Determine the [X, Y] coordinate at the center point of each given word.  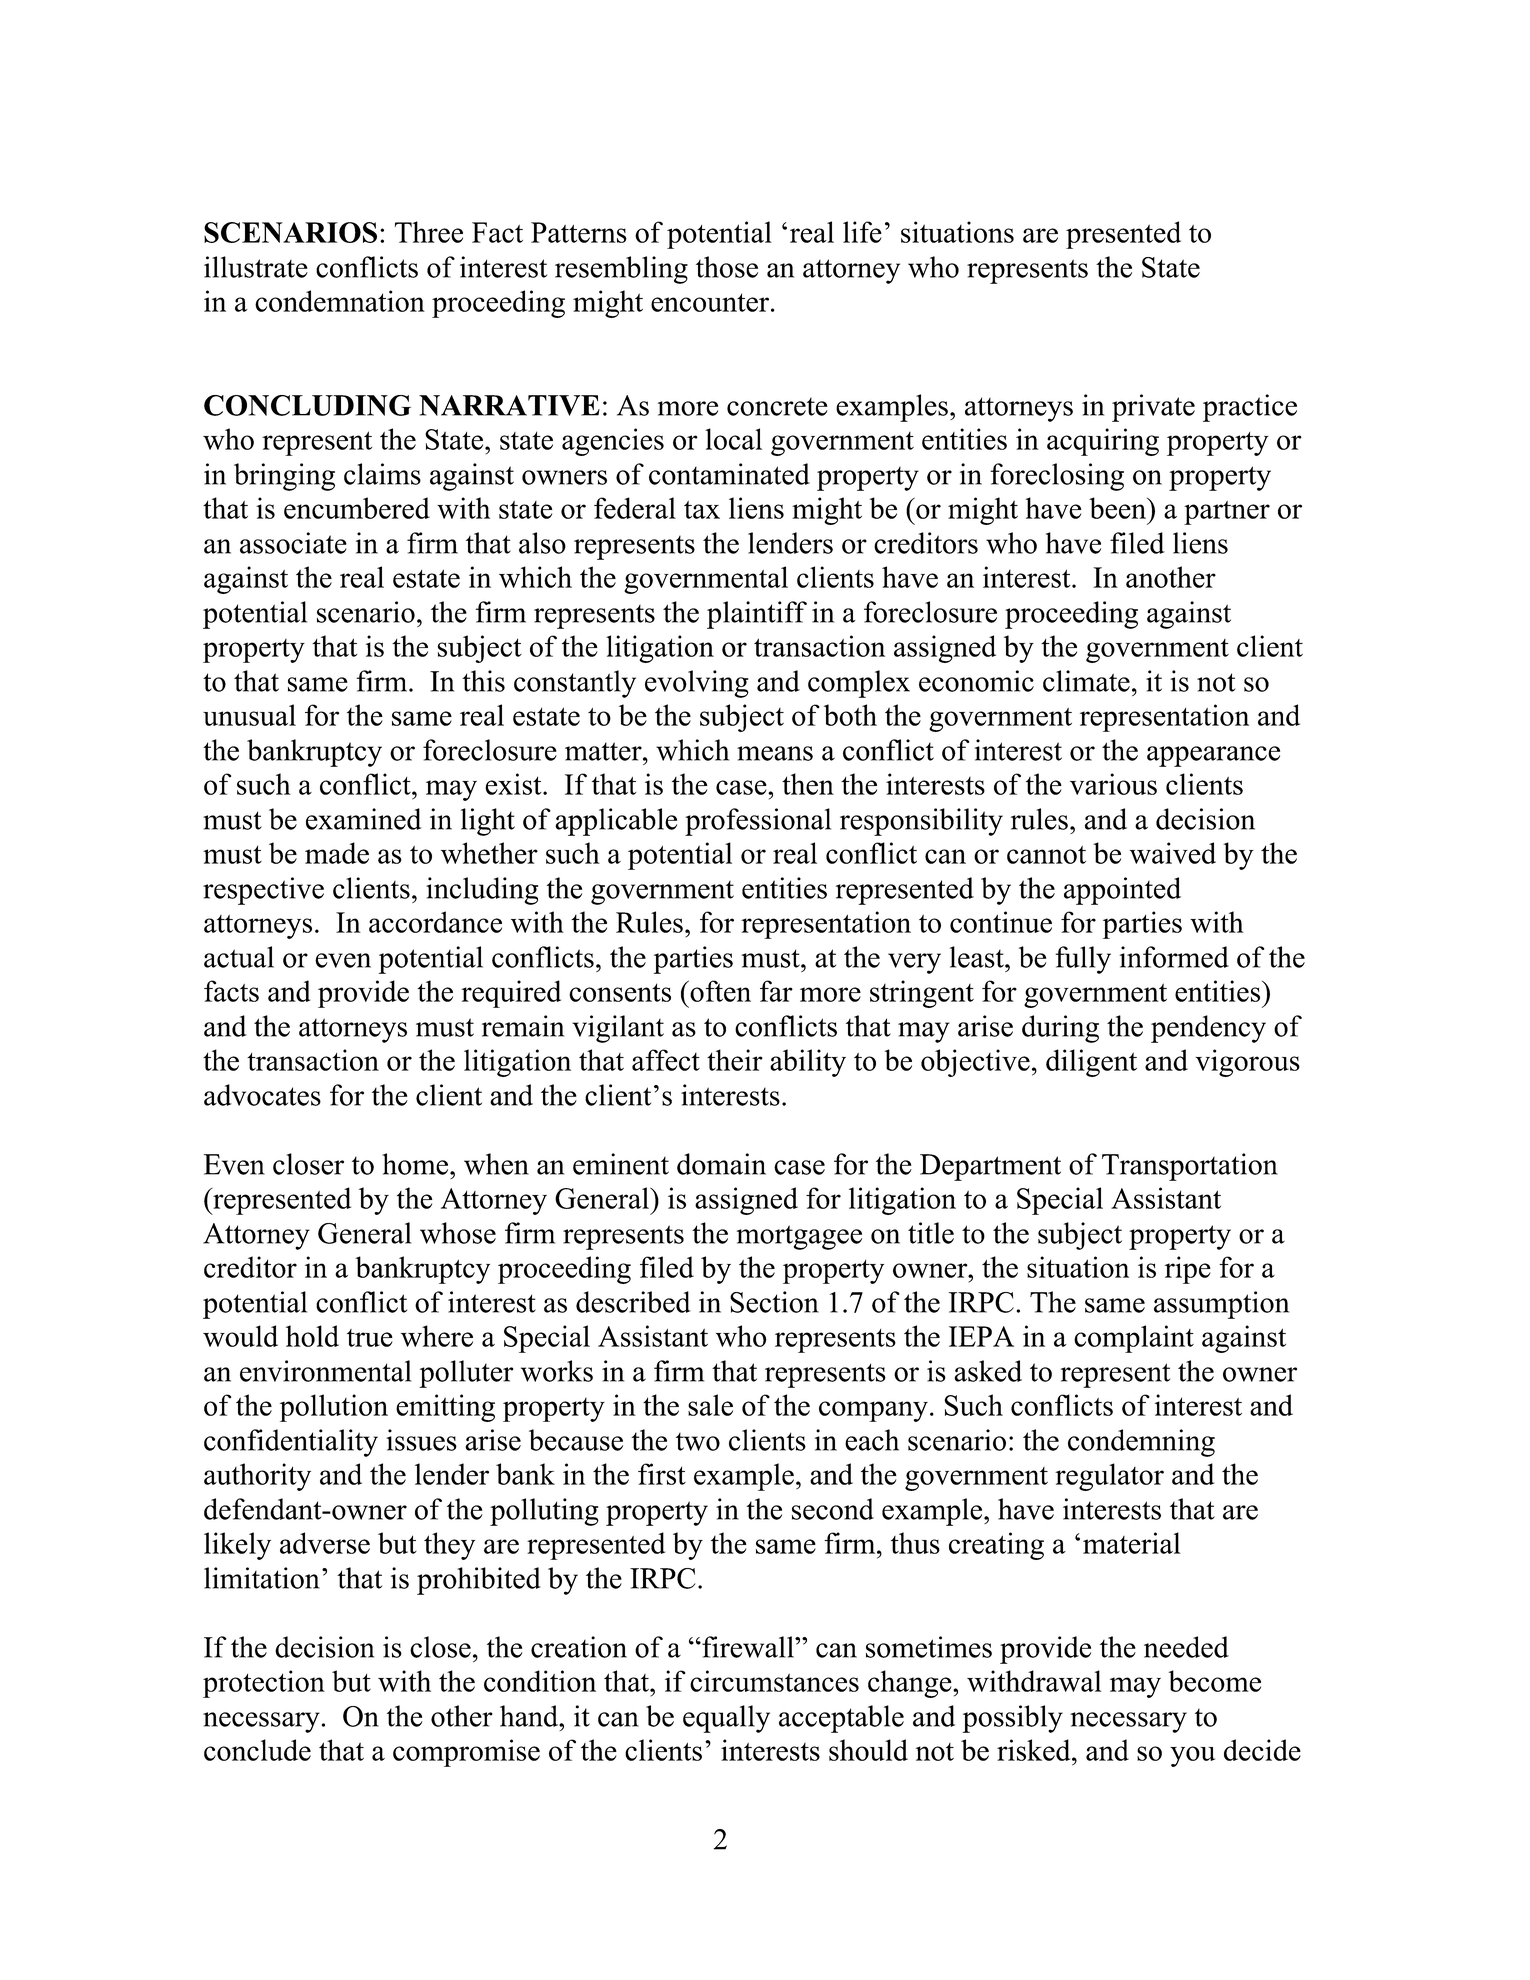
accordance [435, 922]
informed [1174, 957]
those [727, 267]
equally [726, 1719]
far [776, 991]
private [1153, 408]
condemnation [340, 301]
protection [264, 1684]
